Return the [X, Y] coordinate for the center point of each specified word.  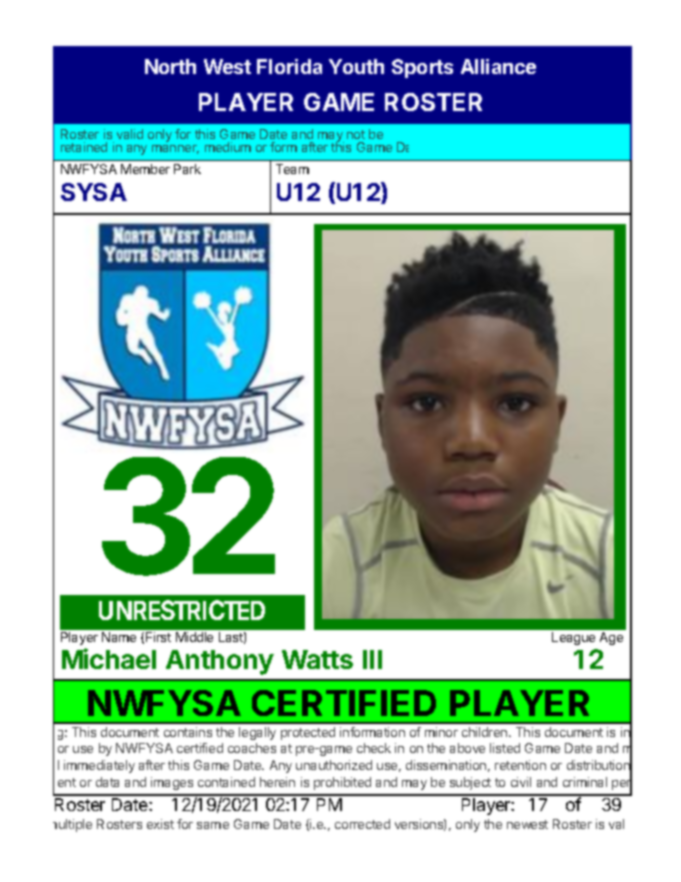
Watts [317, 659]
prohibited [342, 783]
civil [521, 782]
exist [160, 824]
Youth [356, 66]
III [372, 659]
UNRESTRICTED [182, 610]
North [170, 66]
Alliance [498, 66]
